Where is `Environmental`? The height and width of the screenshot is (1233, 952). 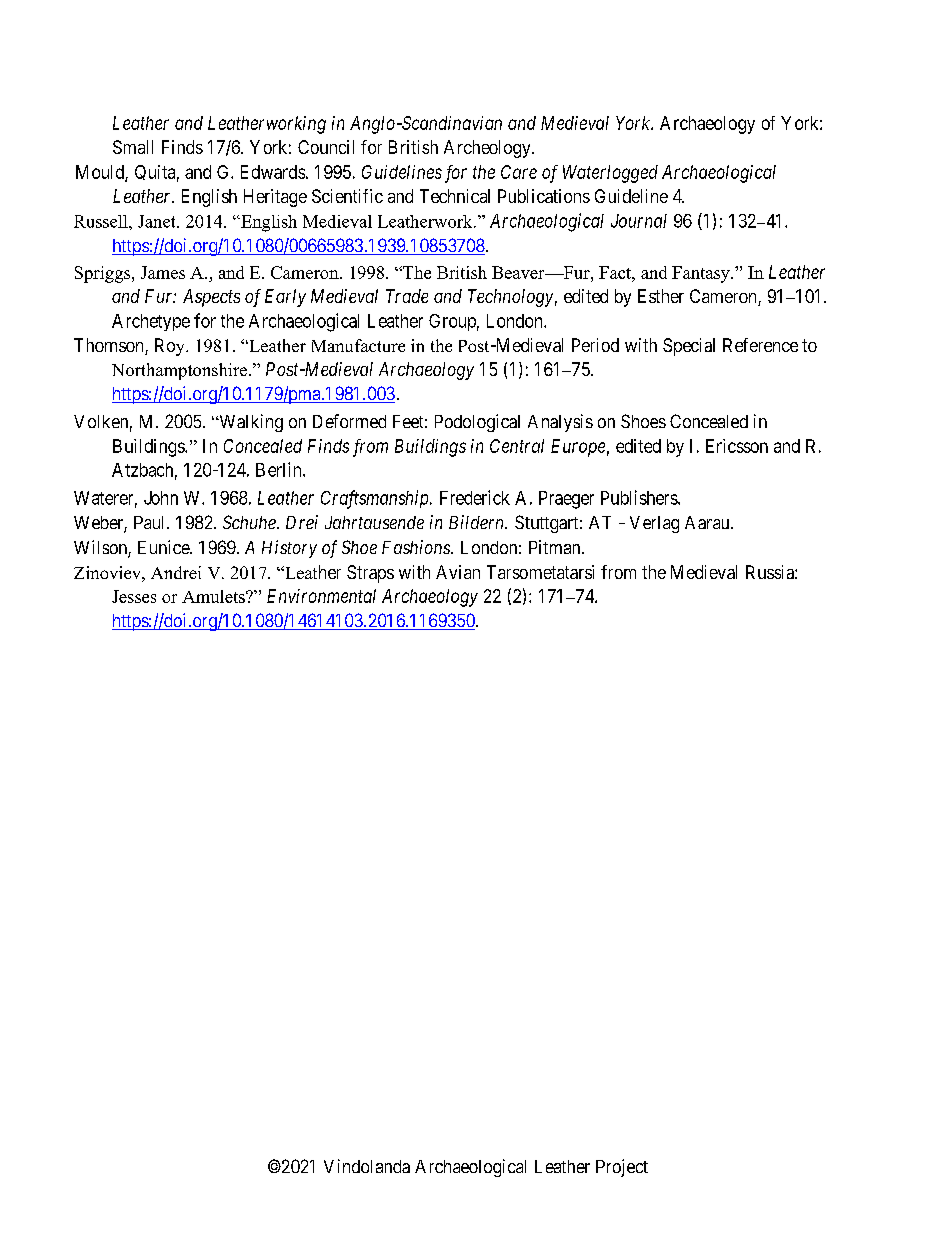 Environmental is located at coordinates (321, 596).
